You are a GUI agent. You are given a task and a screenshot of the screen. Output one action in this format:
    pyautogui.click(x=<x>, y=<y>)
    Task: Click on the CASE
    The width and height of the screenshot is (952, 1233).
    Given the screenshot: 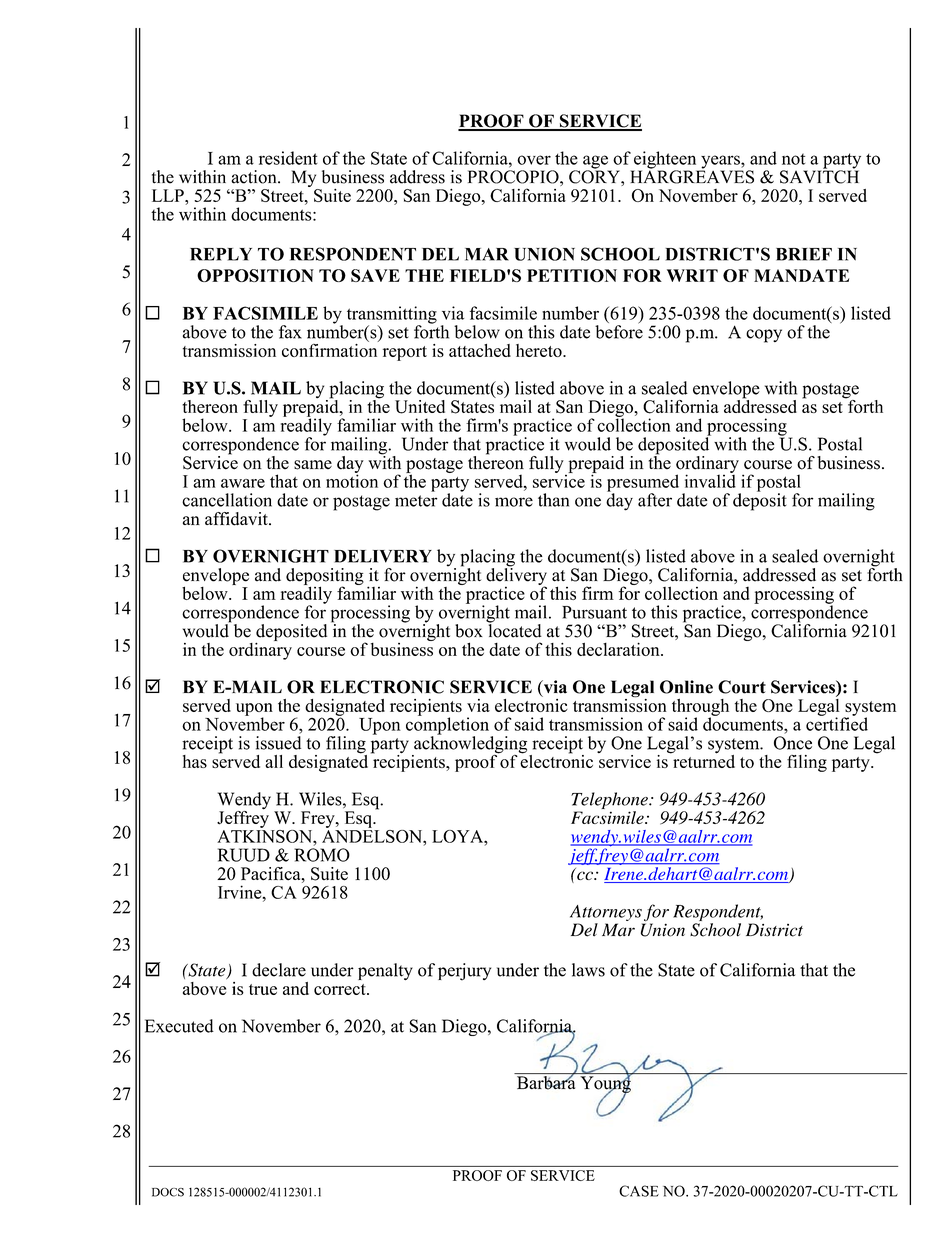 What is the action you would take?
    pyautogui.click(x=639, y=1191)
